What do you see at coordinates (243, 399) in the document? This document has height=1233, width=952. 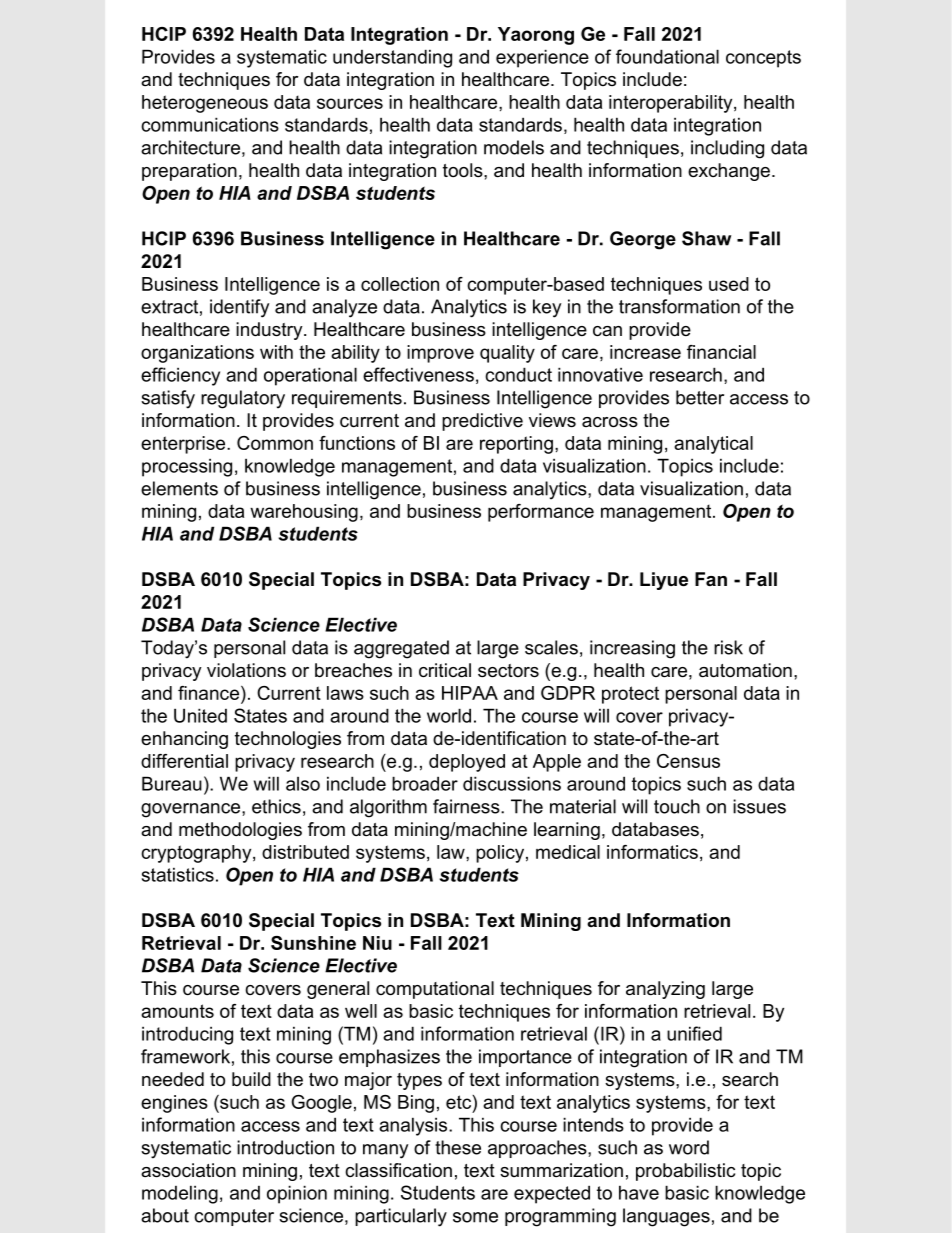 I see `regulatory` at bounding box center [243, 399].
